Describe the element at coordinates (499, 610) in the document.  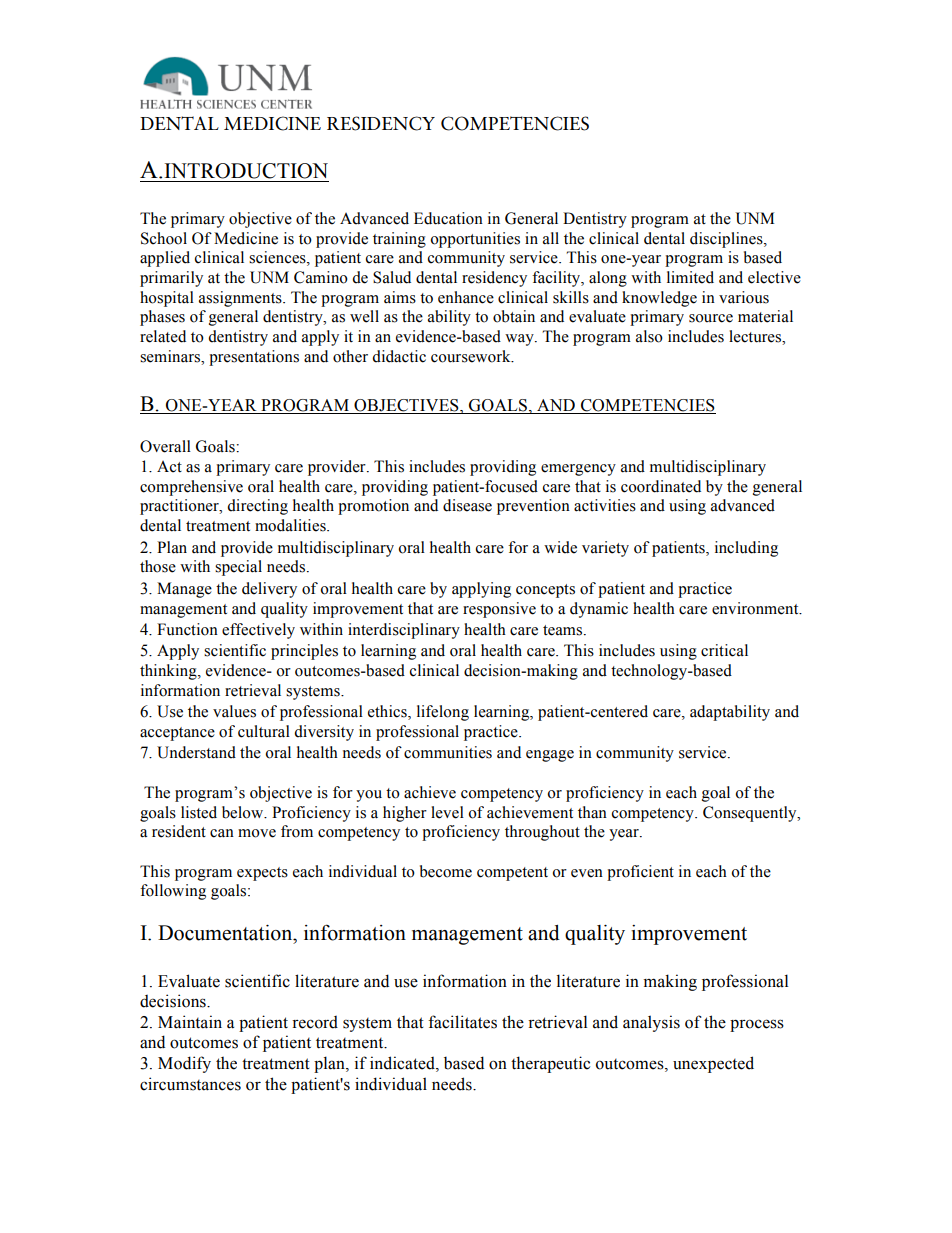
I see `responsive` at that location.
